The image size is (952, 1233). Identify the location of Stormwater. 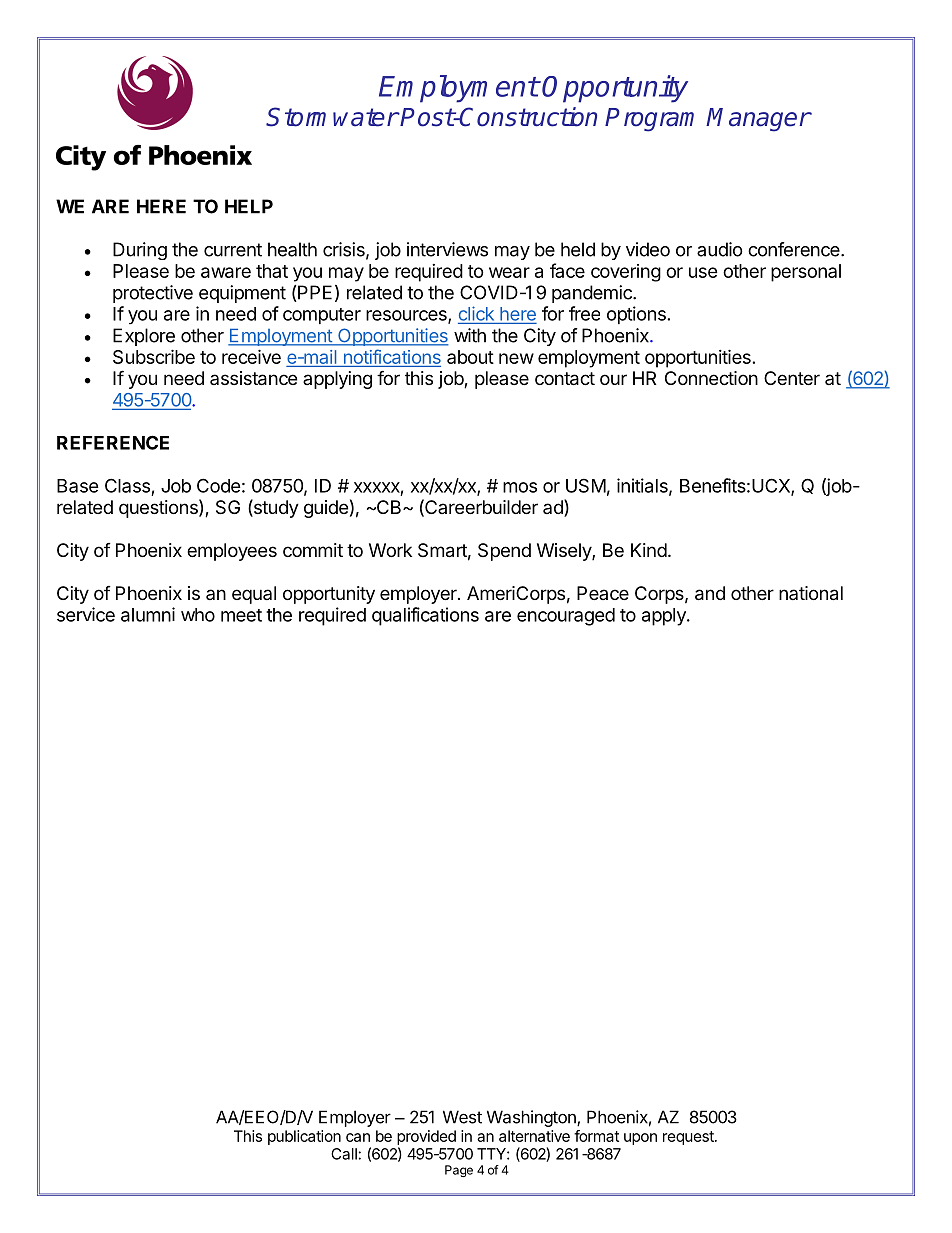
(332, 117).
